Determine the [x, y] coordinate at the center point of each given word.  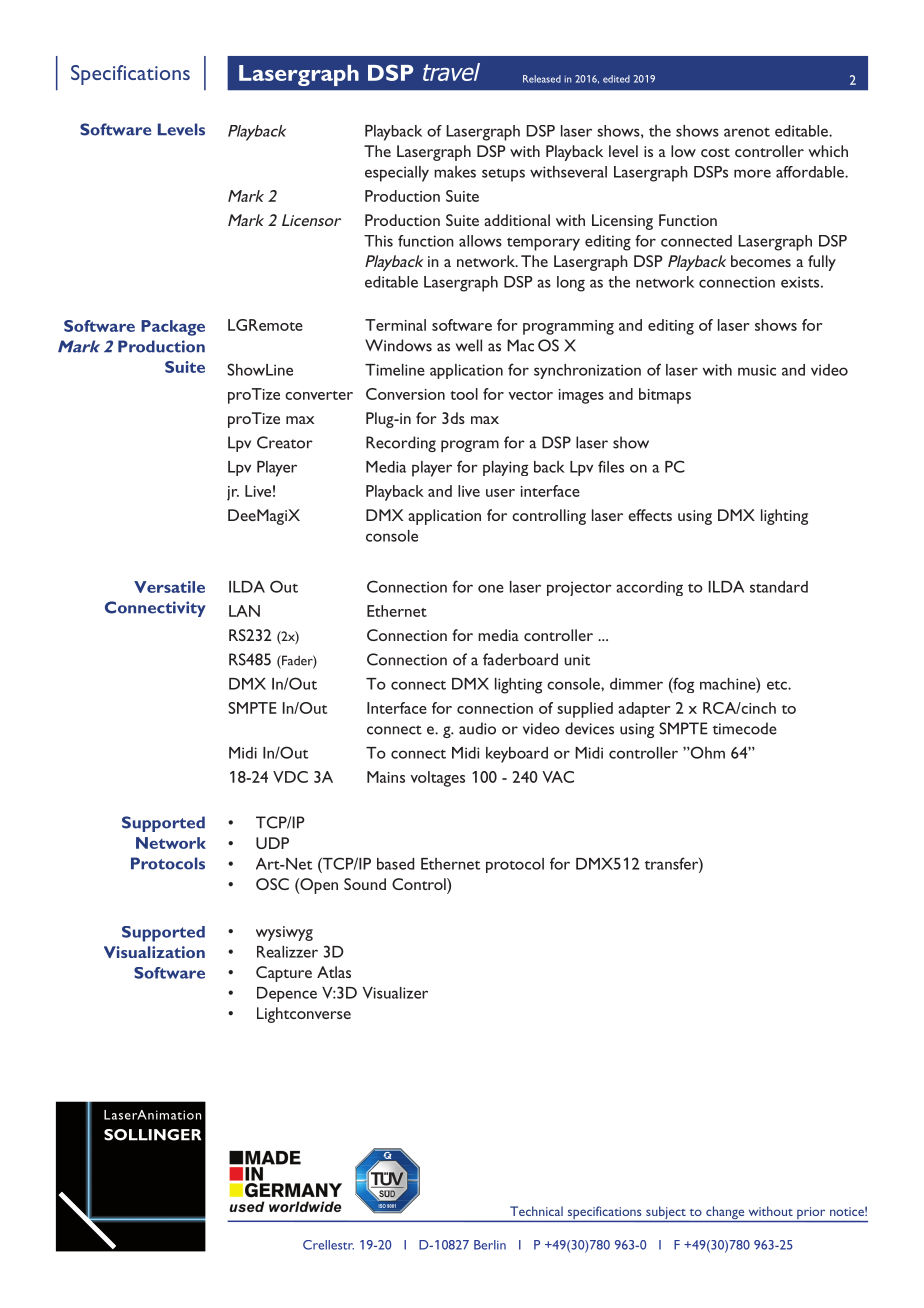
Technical [536, 1211]
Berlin [490, 1245]
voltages [437, 779]
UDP [272, 843]
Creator [285, 442]
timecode [745, 728]
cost [715, 152]
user [500, 493]
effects [650, 515]
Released [542, 79]
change [725, 1214]
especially [397, 174]
